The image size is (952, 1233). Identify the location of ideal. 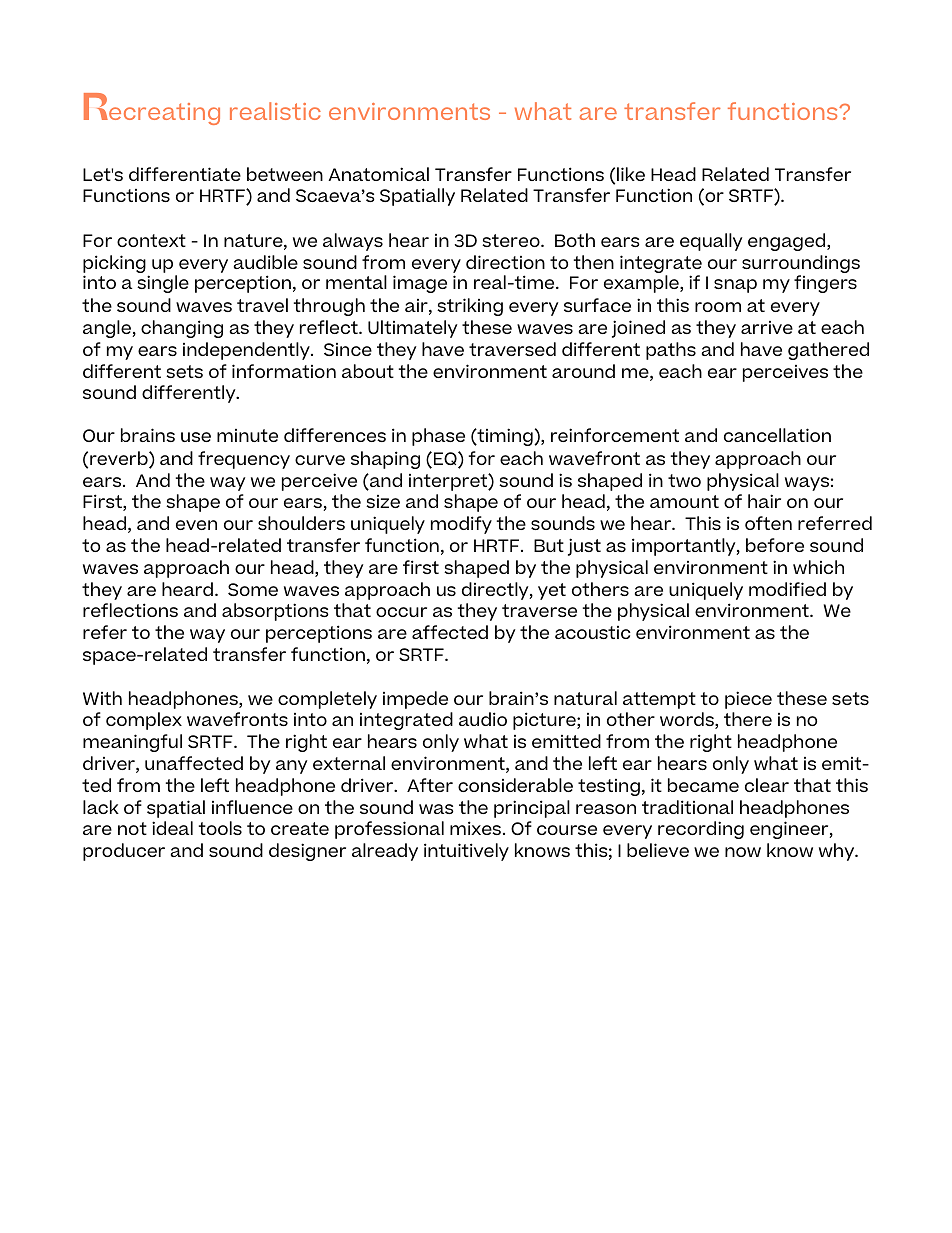
(172, 828).
